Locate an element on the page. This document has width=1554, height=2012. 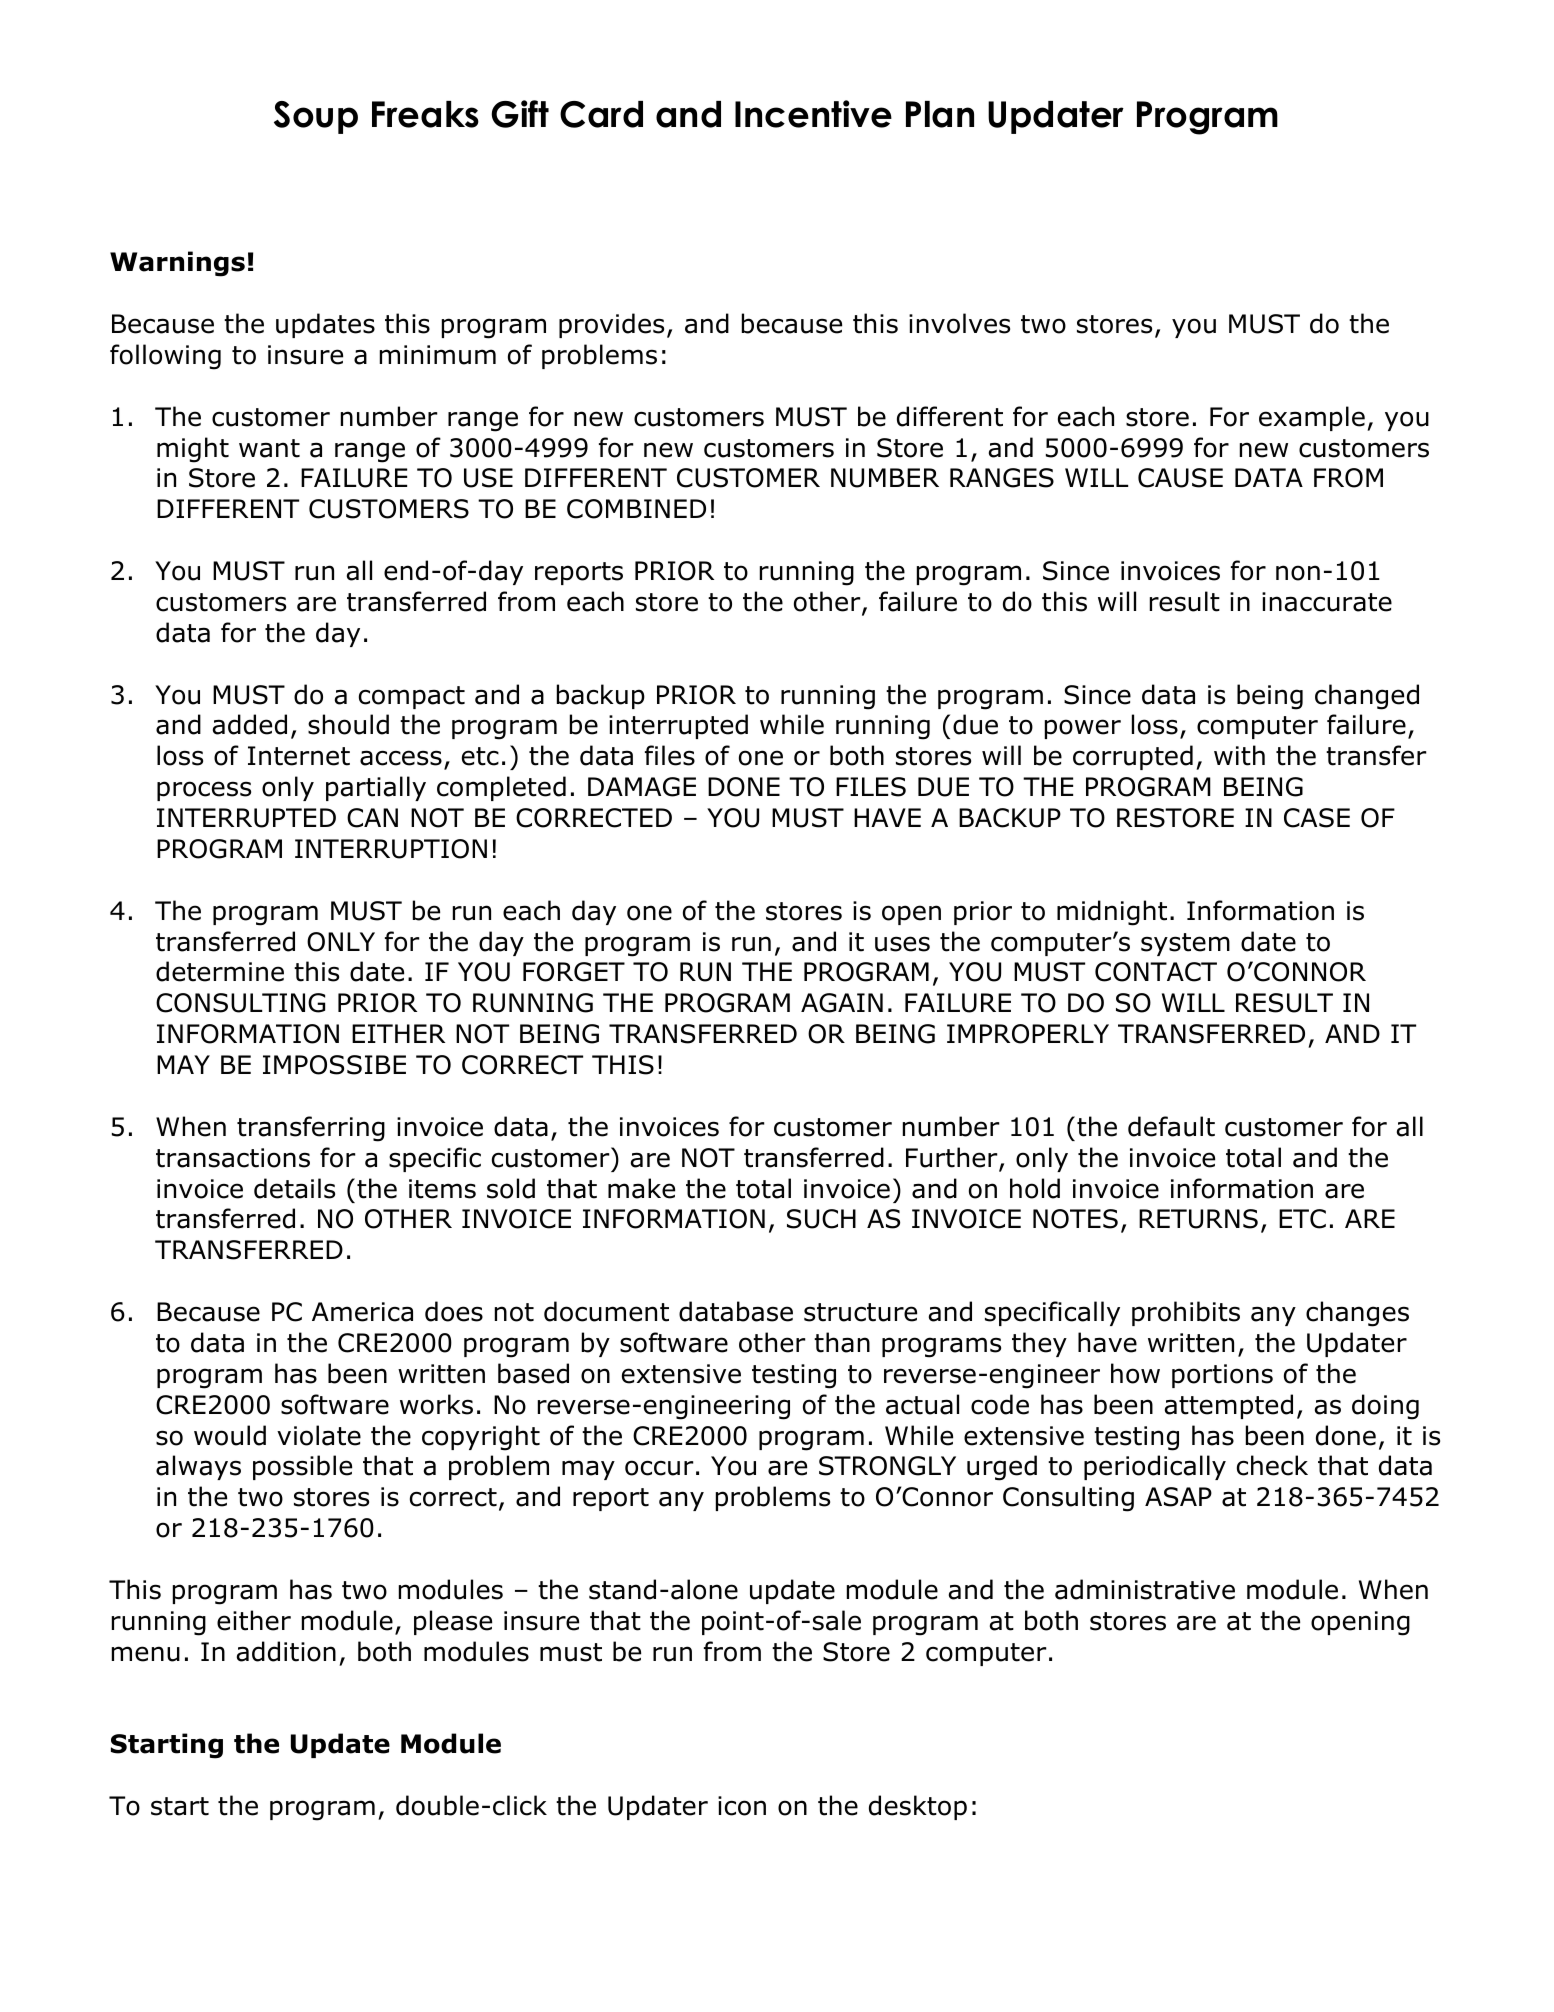
icon is located at coordinates (742, 1806).
